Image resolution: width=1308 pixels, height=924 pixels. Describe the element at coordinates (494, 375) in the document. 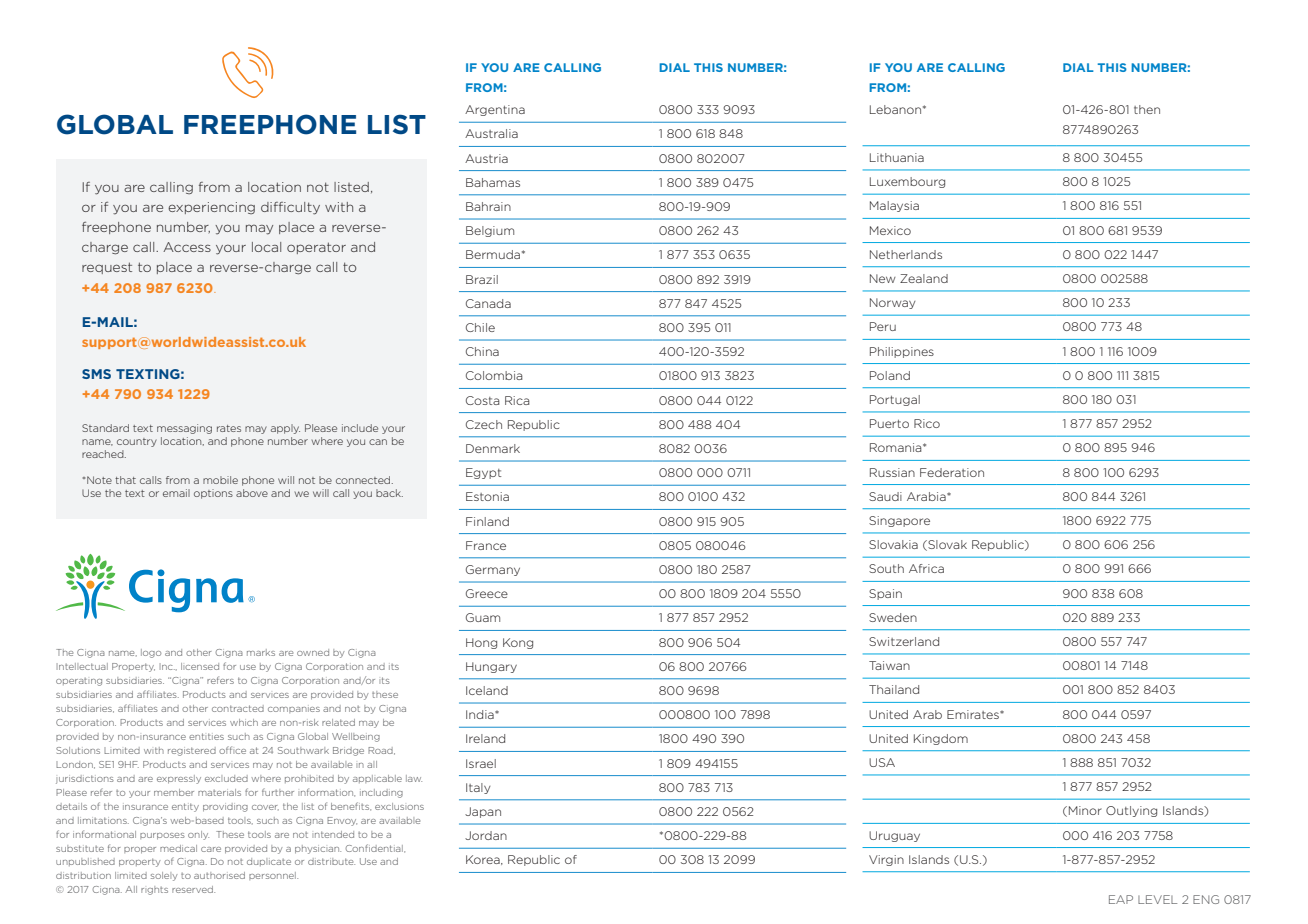

I see `Colombia` at that location.
